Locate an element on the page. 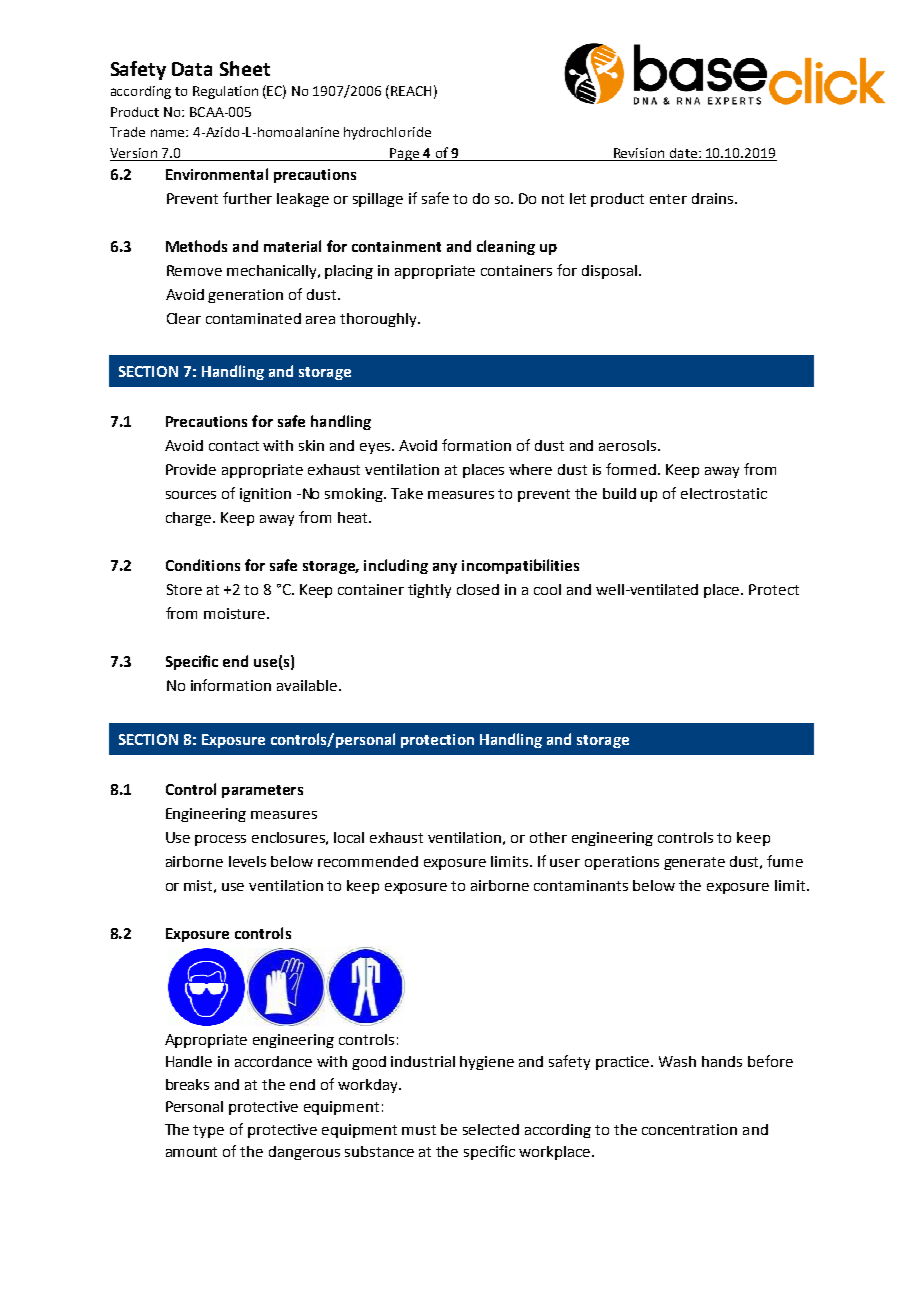  thoroughly is located at coordinates (379, 320).
